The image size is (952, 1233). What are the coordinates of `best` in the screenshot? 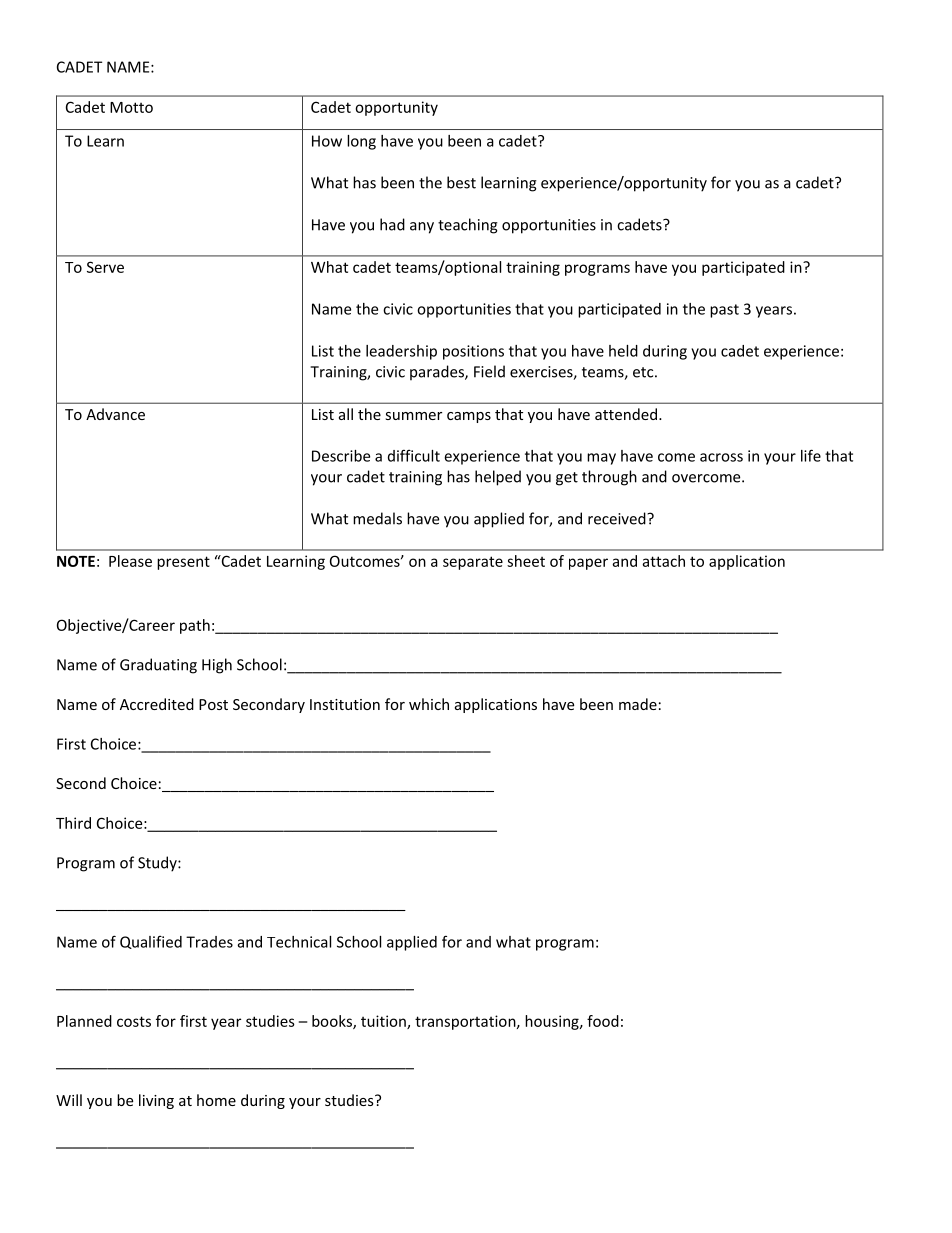 It's located at (461, 182).
